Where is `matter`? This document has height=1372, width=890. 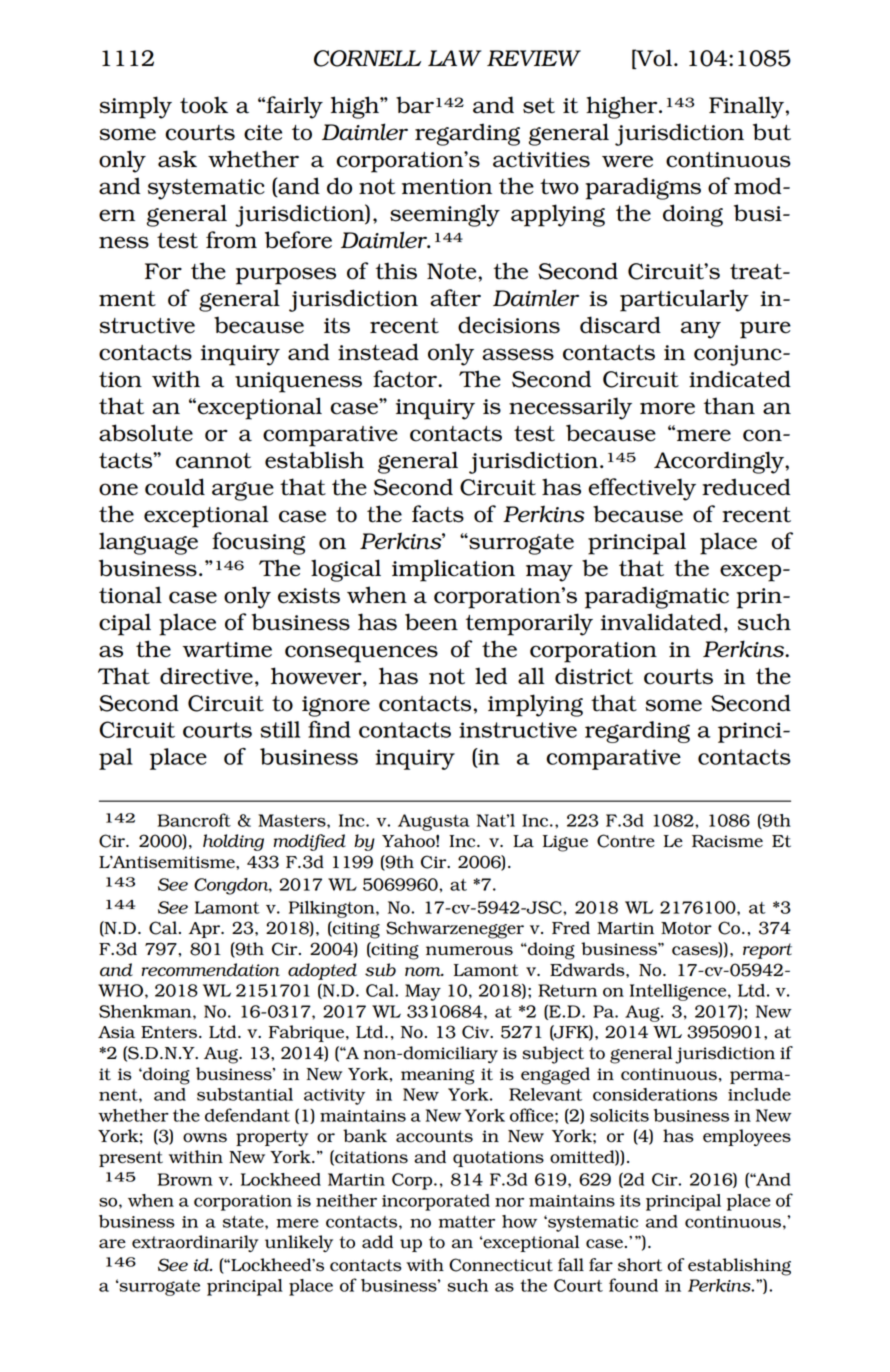 matter is located at coordinates (466, 1222).
